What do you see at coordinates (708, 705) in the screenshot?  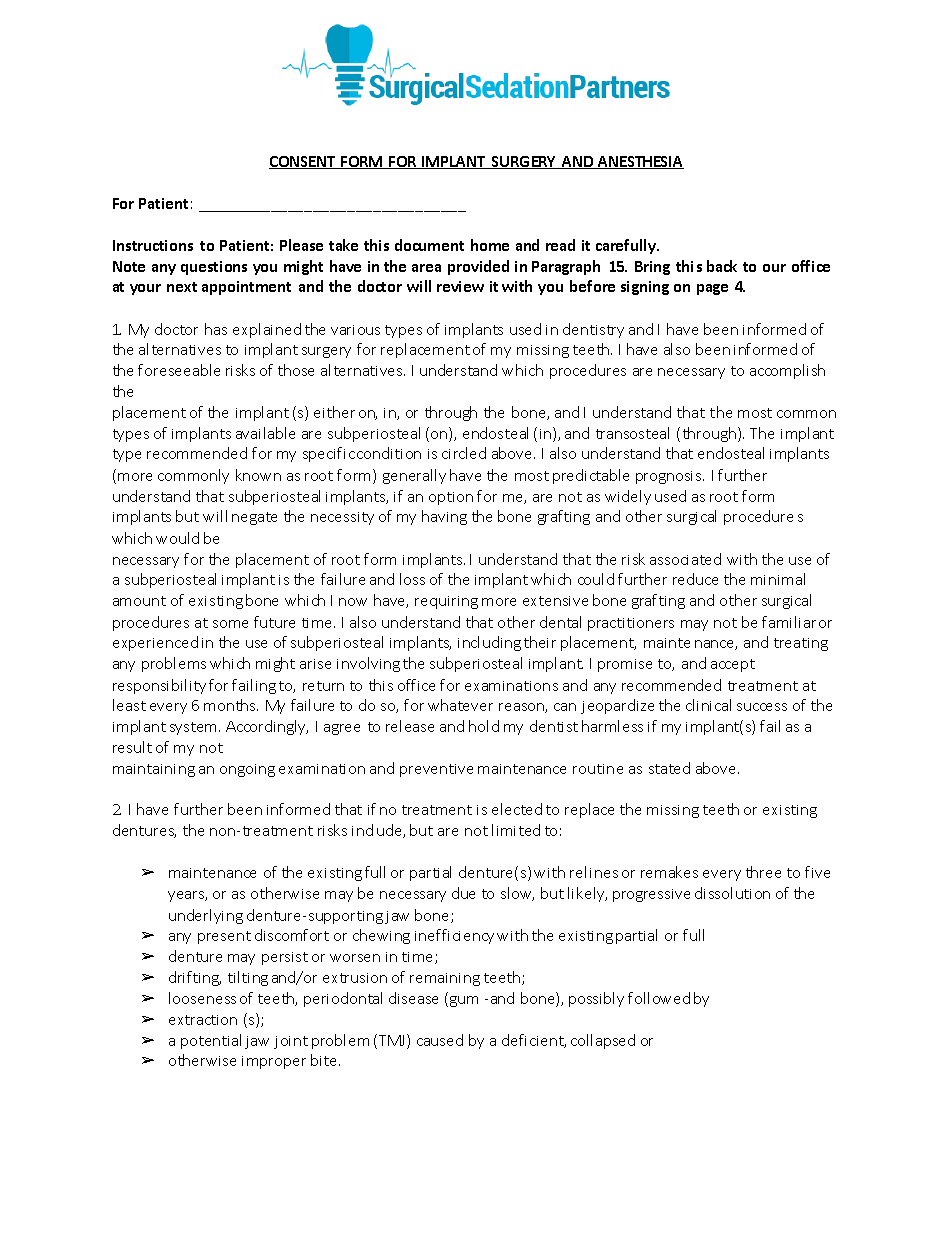 I see `clinical` at bounding box center [708, 705].
